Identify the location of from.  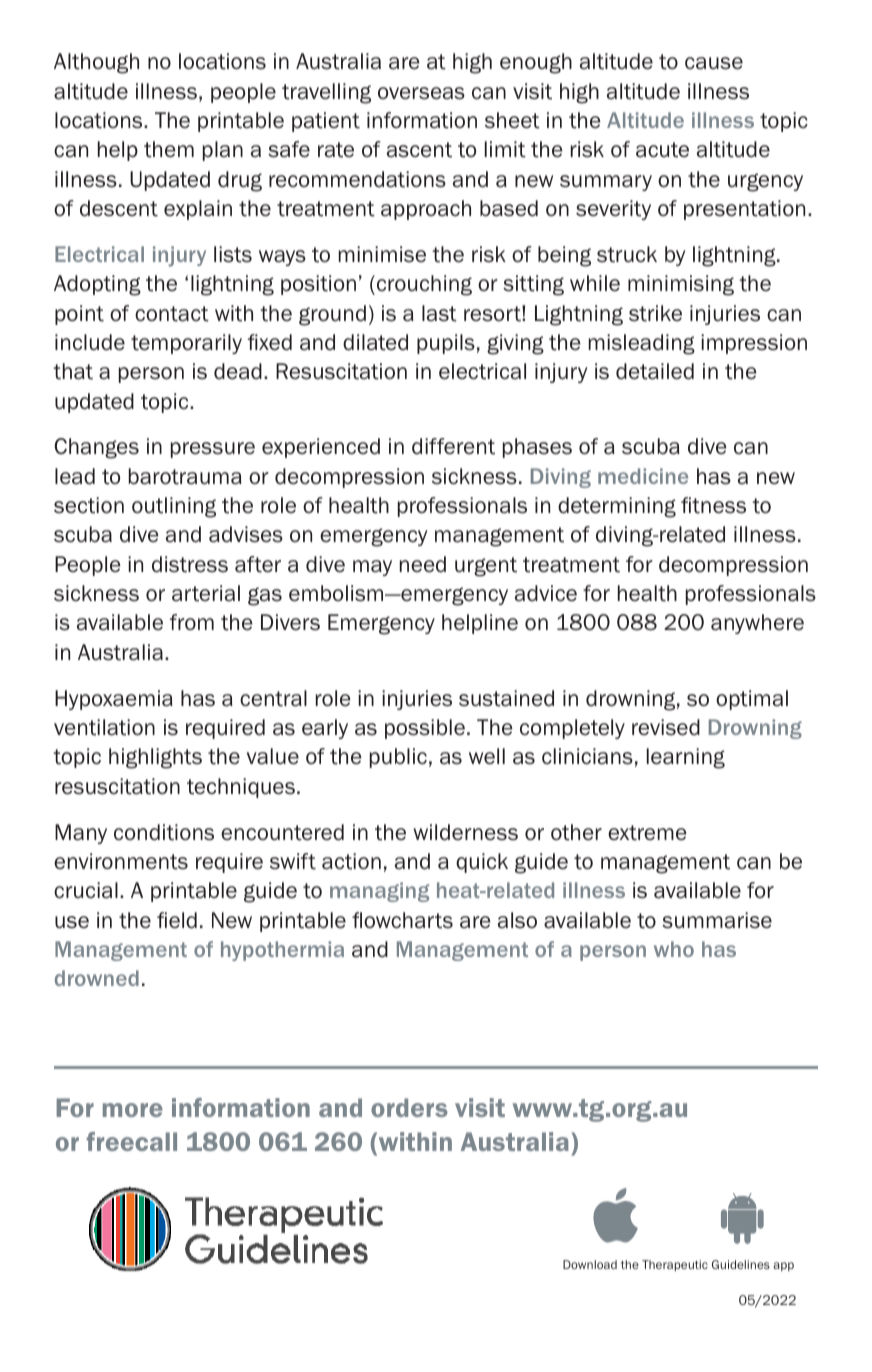
(192, 622).
